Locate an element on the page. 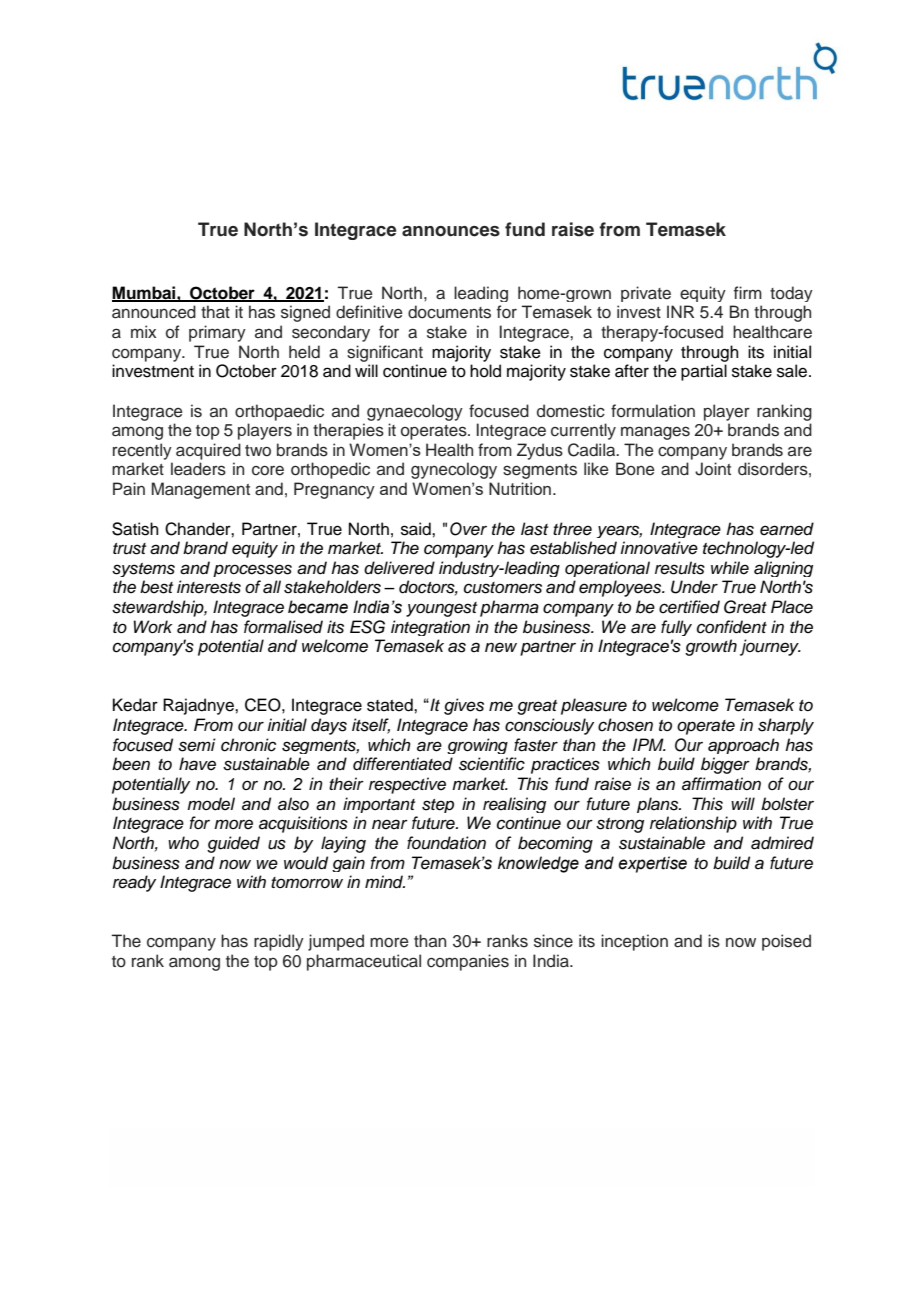  gynaecology is located at coordinates (415, 412).
